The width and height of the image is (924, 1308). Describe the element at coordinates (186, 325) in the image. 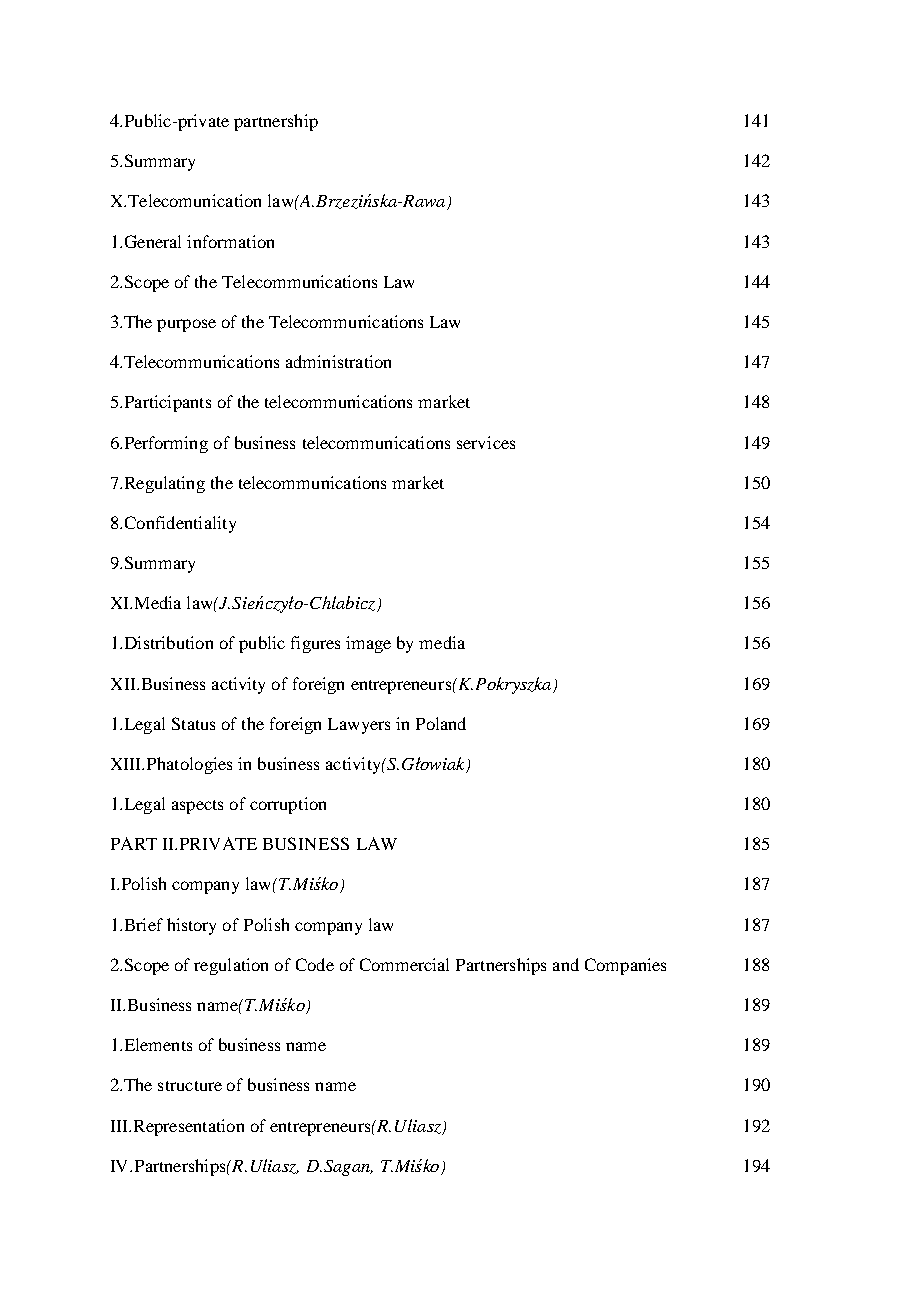

I see `purpose` at that location.
